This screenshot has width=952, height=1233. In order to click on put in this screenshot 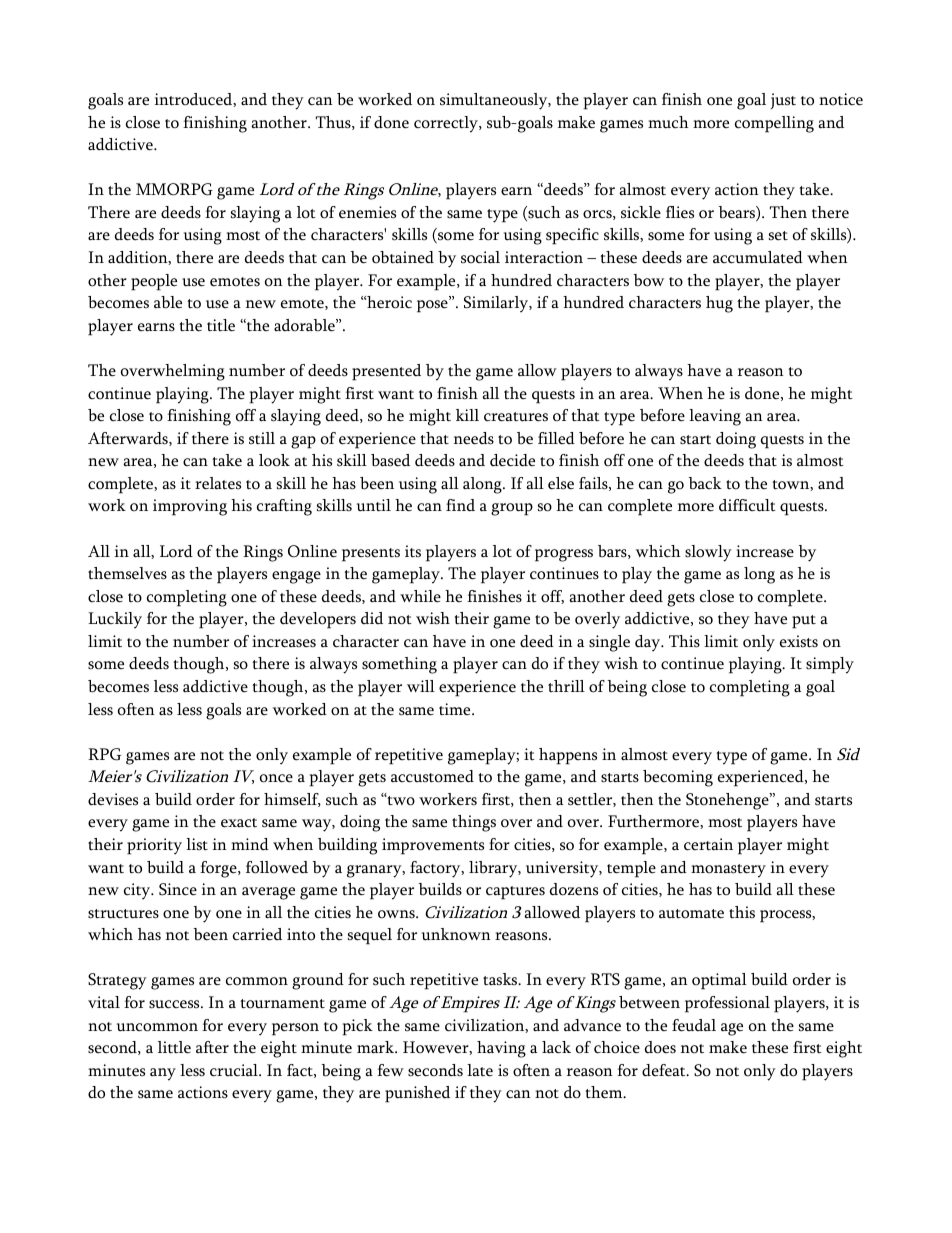, I will do `click(804, 622)`.
